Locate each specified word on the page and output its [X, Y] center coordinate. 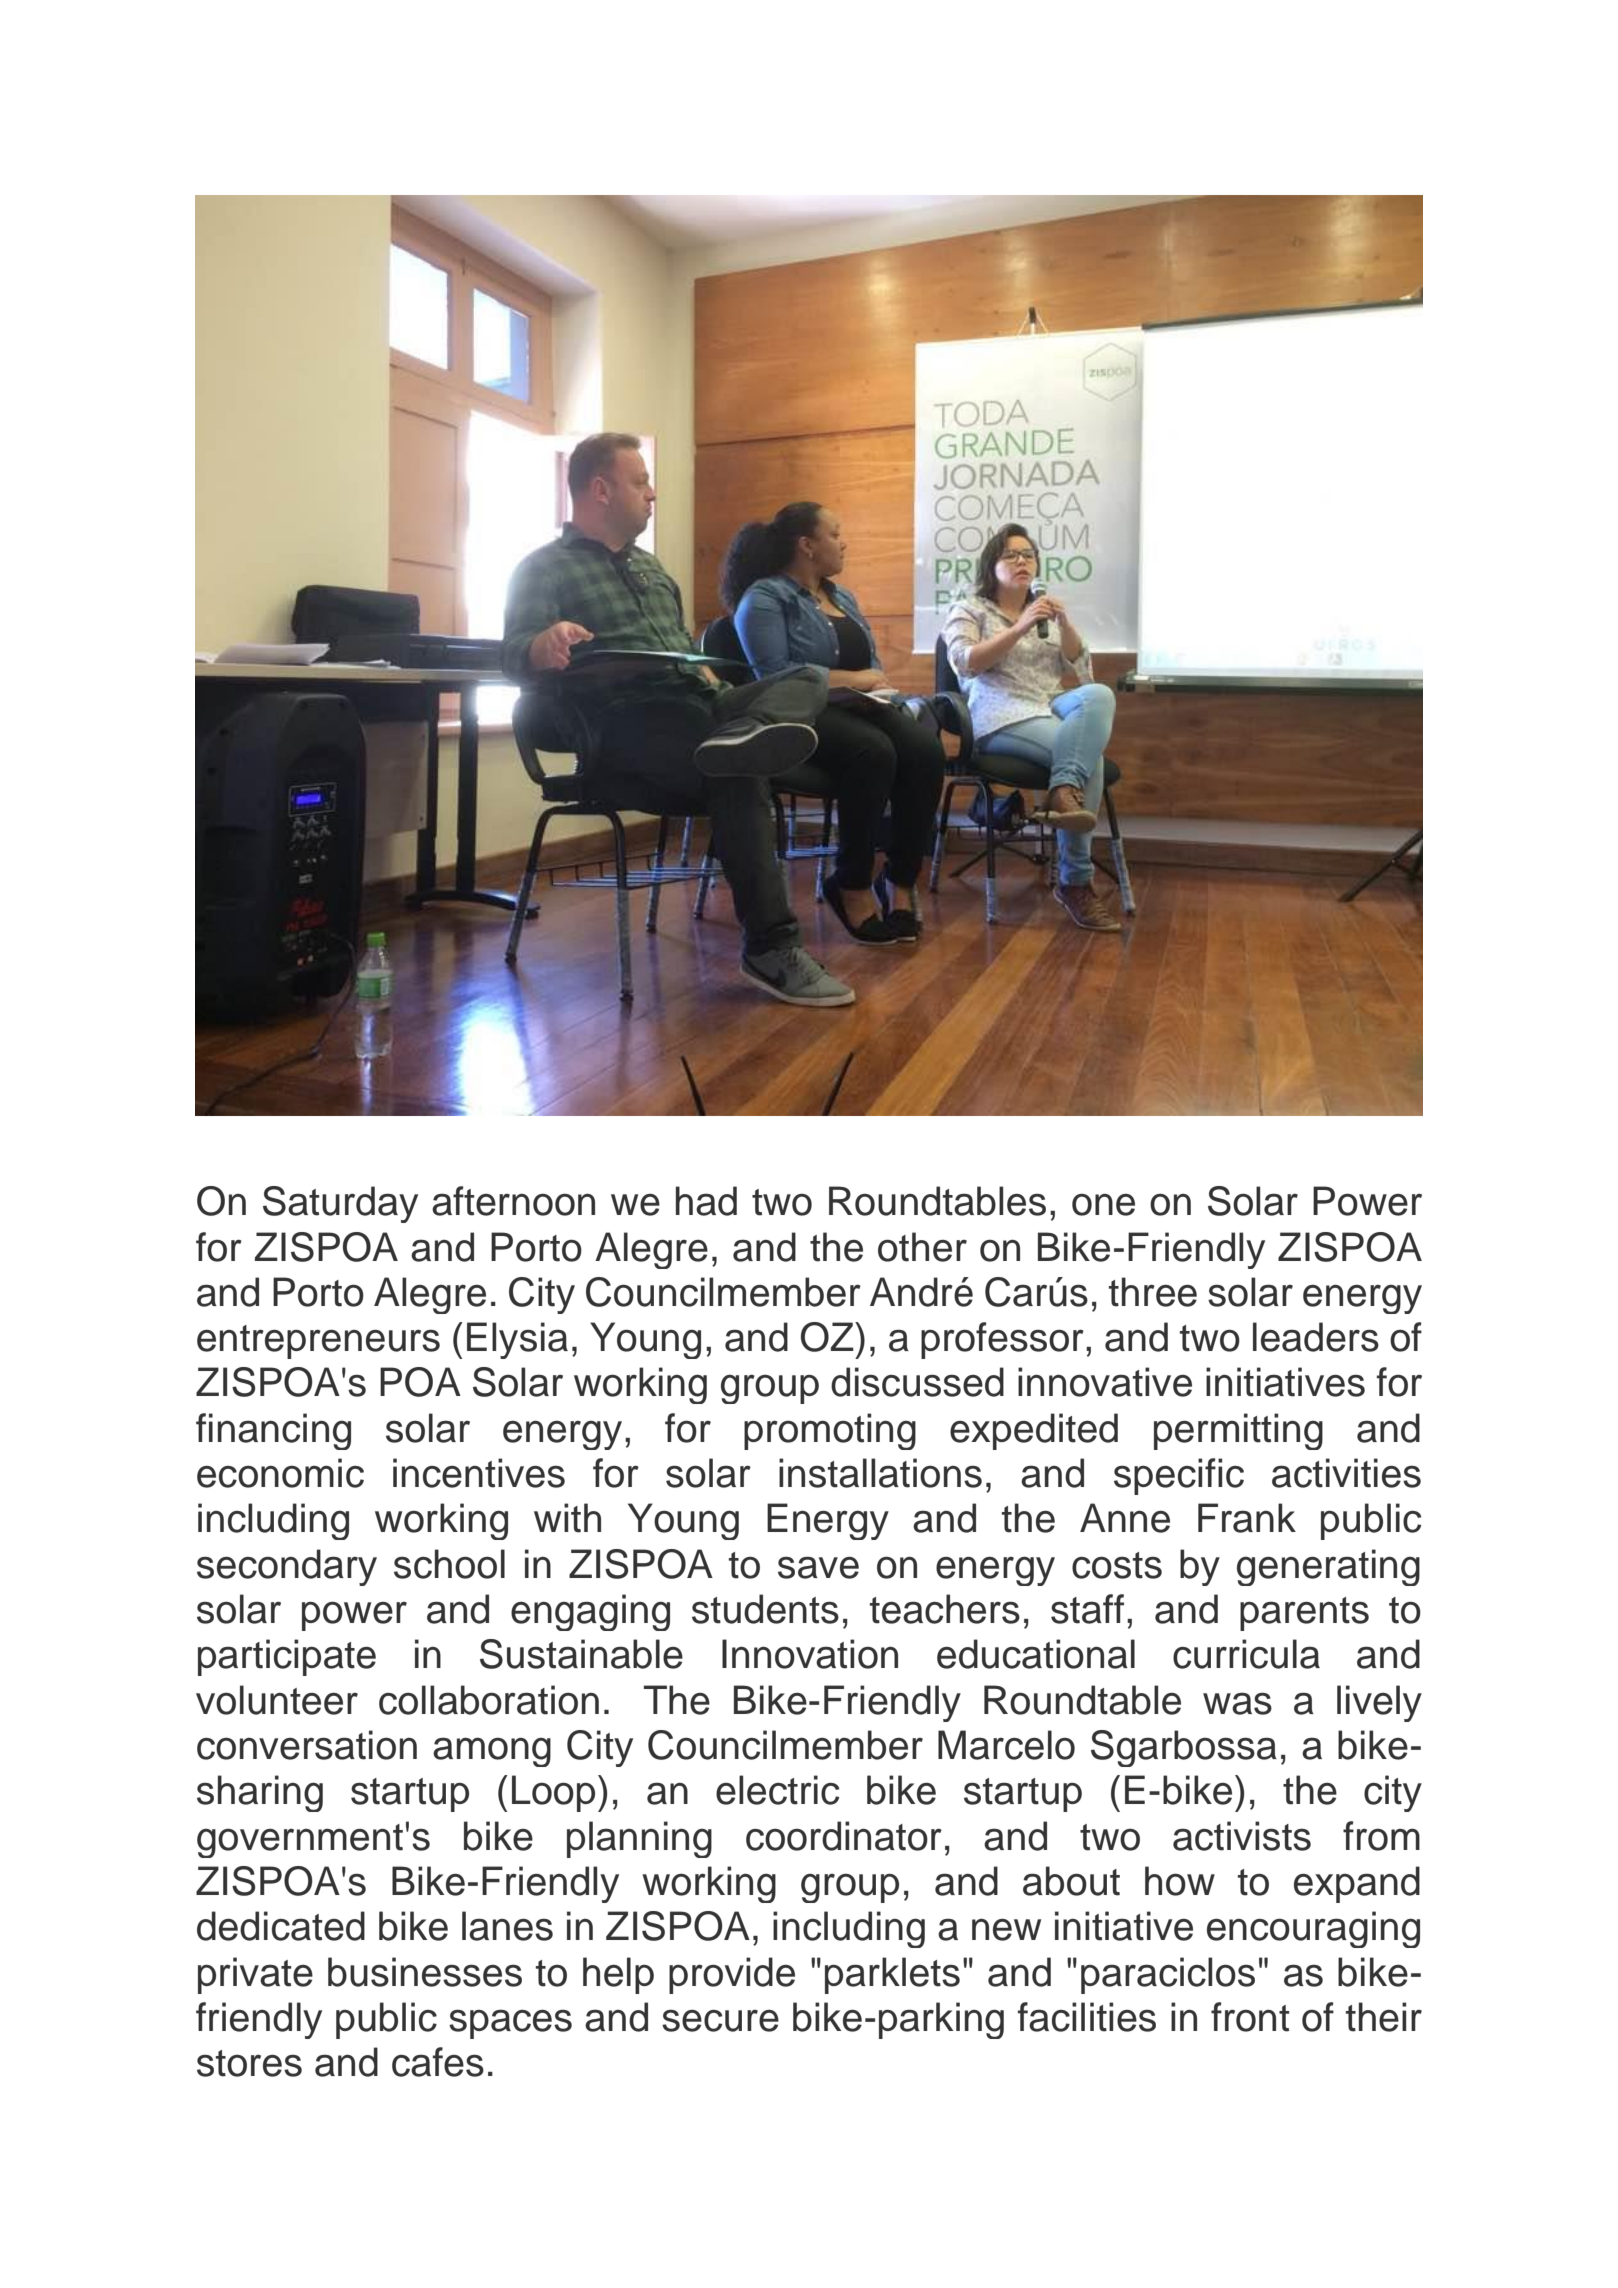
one [1103, 1205]
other [922, 1247]
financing [273, 1431]
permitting [1238, 1431]
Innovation [810, 1654]
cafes [438, 2062]
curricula [1246, 1654]
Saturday [340, 1204]
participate [287, 1657]
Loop [553, 1793]
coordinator [844, 1836]
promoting [830, 1431]
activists [1242, 1836]
